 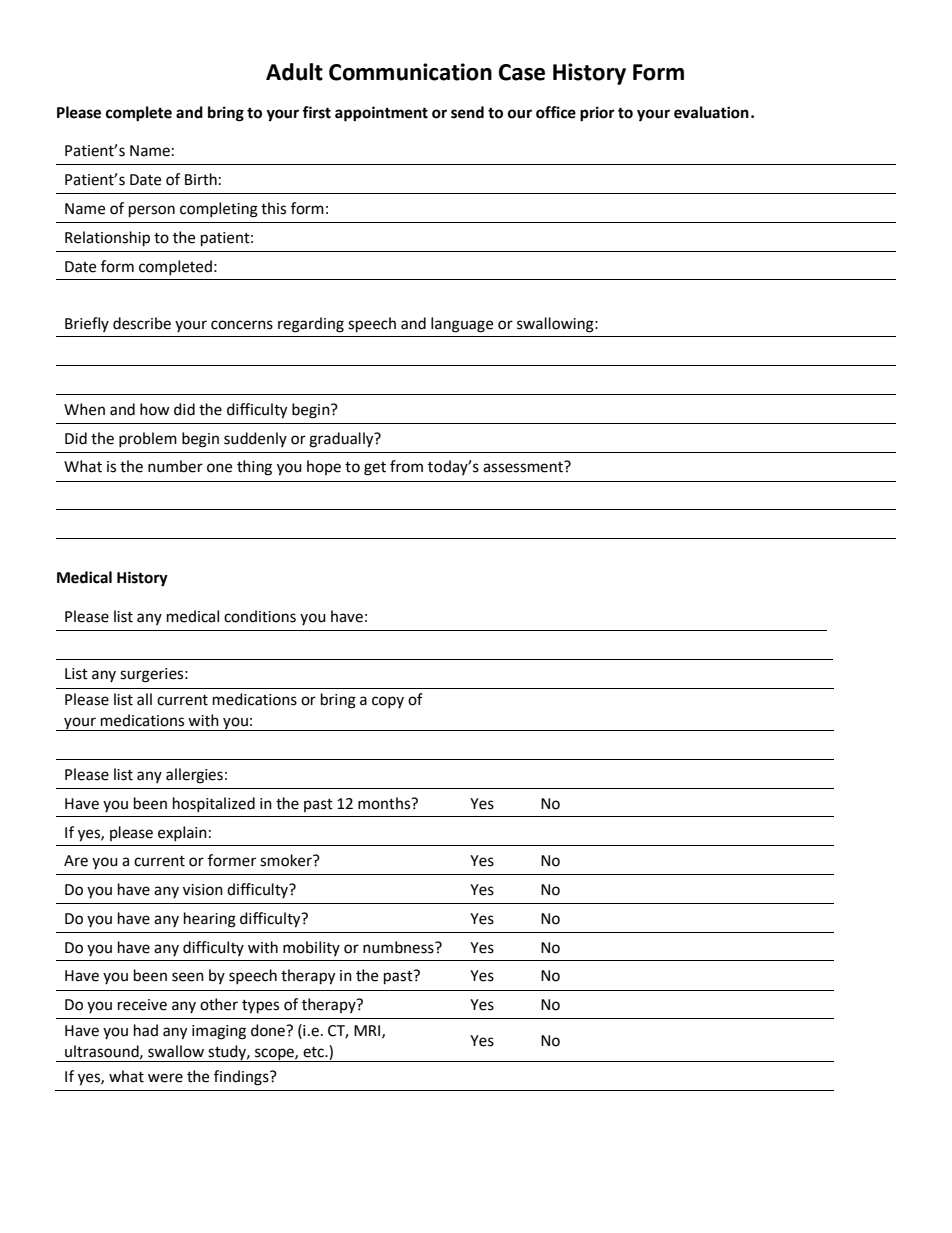 What do you see at coordinates (201, 179) in the document?
I see `Birth` at bounding box center [201, 179].
